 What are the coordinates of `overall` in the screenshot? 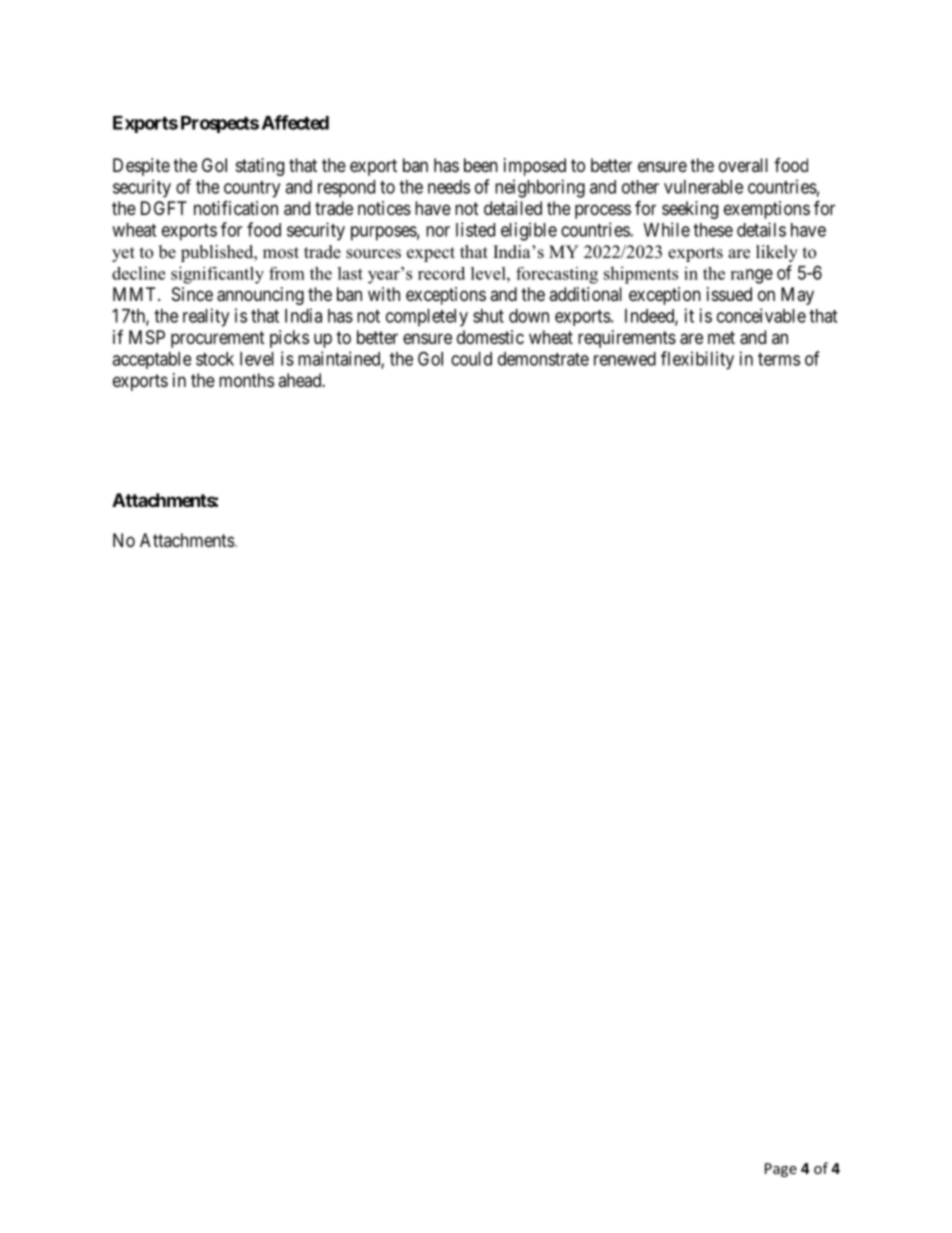 It's located at (743, 165).
